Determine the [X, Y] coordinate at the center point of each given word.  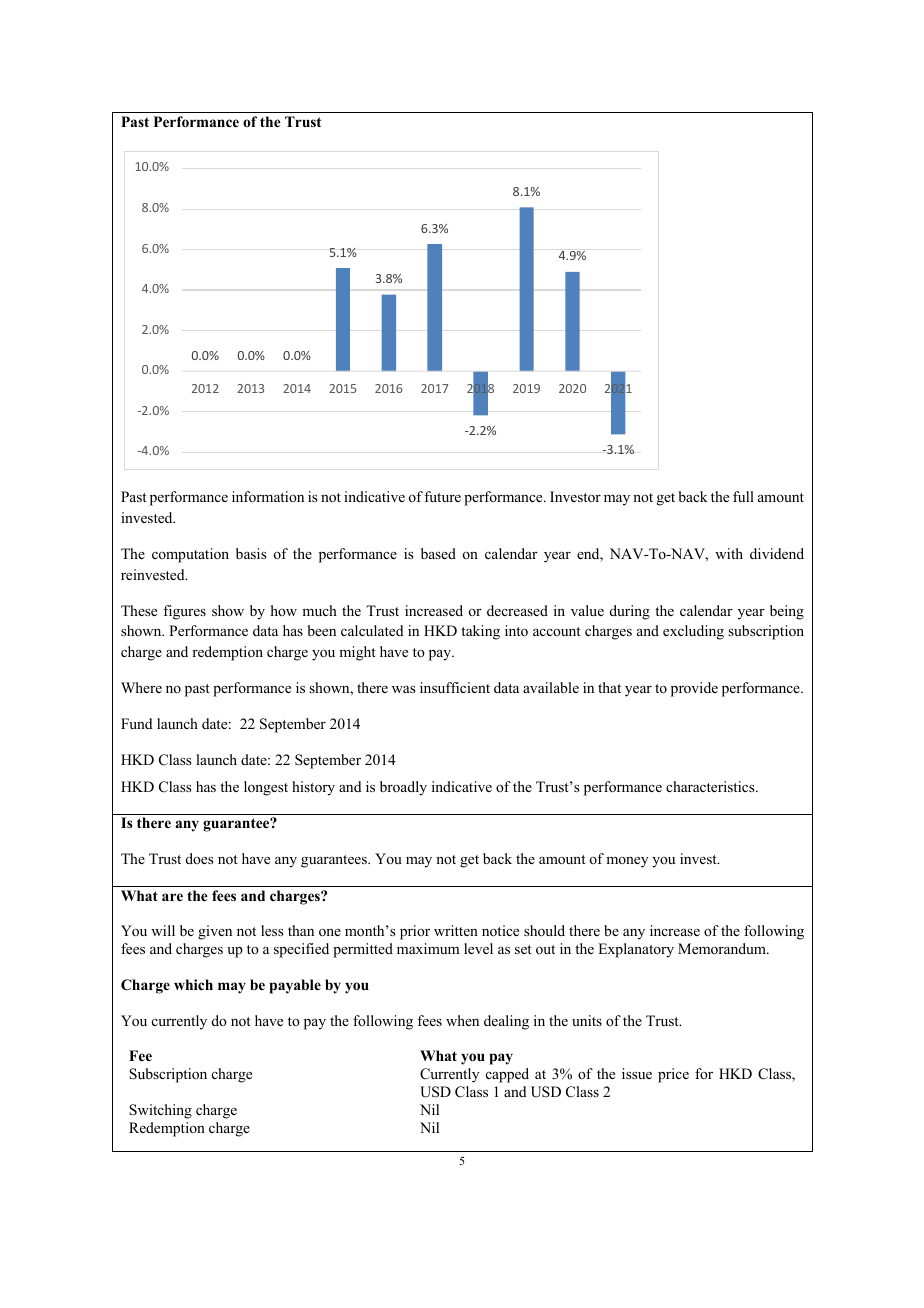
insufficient [455, 687]
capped [507, 1075]
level [478, 948]
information [268, 496]
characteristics [711, 786]
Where [141, 687]
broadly [403, 788]
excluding [693, 632]
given [215, 932]
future [442, 496]
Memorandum [723, 948]
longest [266, 788]
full [743, 496]
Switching [160, 1111]
